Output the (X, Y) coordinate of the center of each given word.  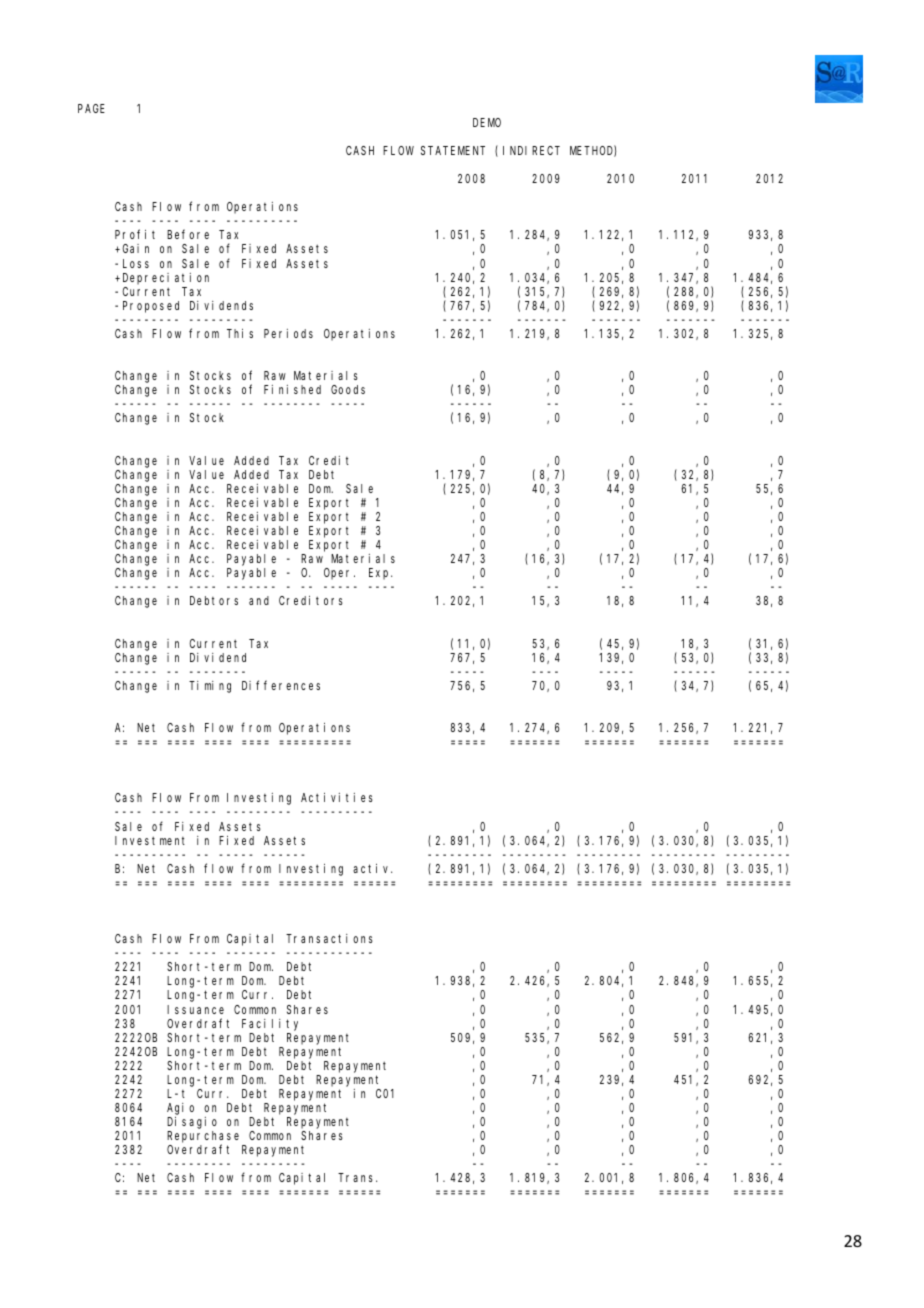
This (240, 333)
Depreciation (166, 279)
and (259, 600)
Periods (288, 333)
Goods (348, 389)
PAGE (91, 108)
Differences (281, 685)
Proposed (151, 307)
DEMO (487, 122)
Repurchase (203, 1138)
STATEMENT (453, 150)
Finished (292, 389)
